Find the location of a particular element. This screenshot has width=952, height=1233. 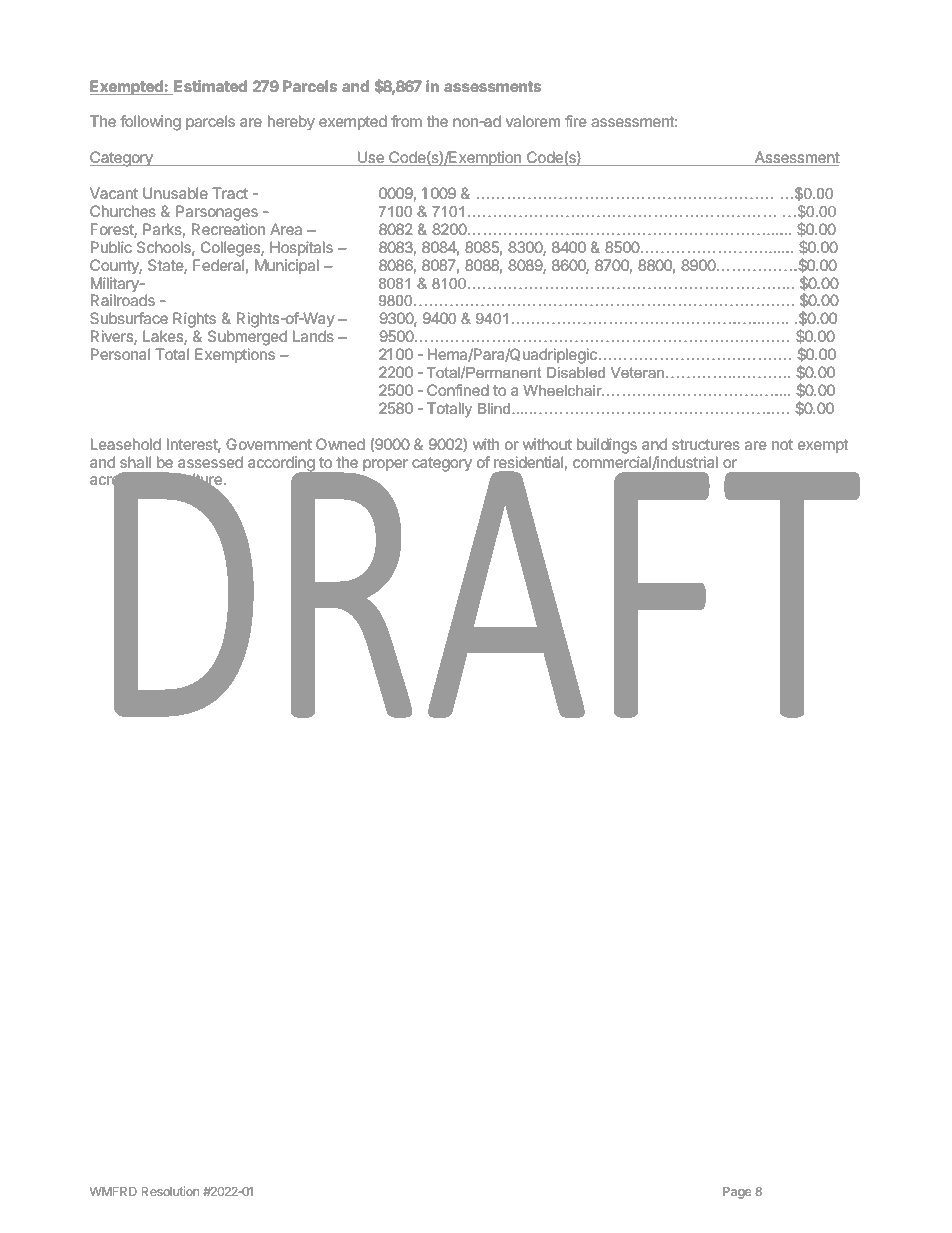

fire is located at coordinates (576, 121).
